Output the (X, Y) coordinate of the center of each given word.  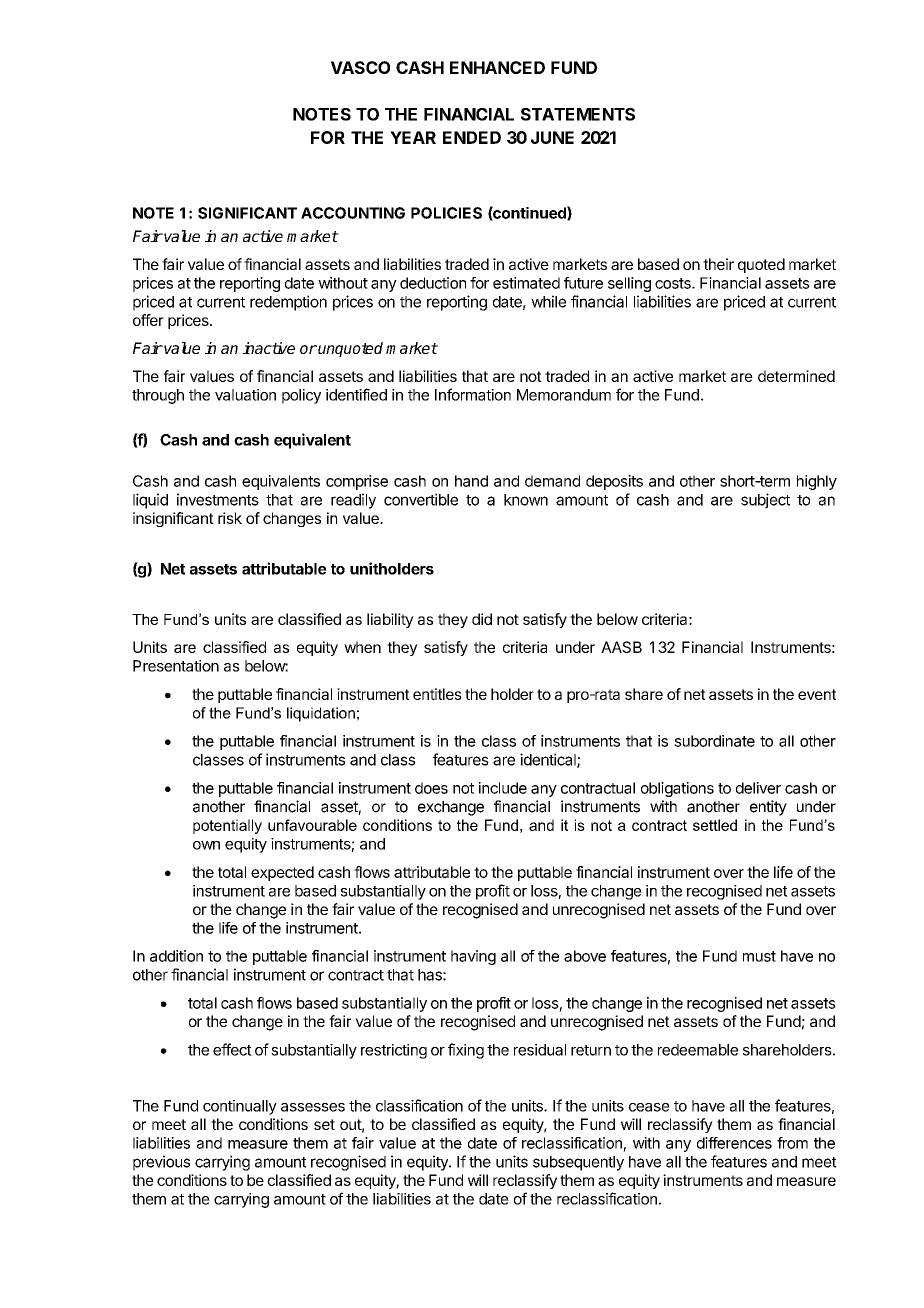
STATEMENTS (578, 114)
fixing (466, 1051)
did (482, 619)
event (817, 694)
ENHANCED (497, 67)
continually (240, 1107)
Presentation (176, 666)
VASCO (360, 67)
